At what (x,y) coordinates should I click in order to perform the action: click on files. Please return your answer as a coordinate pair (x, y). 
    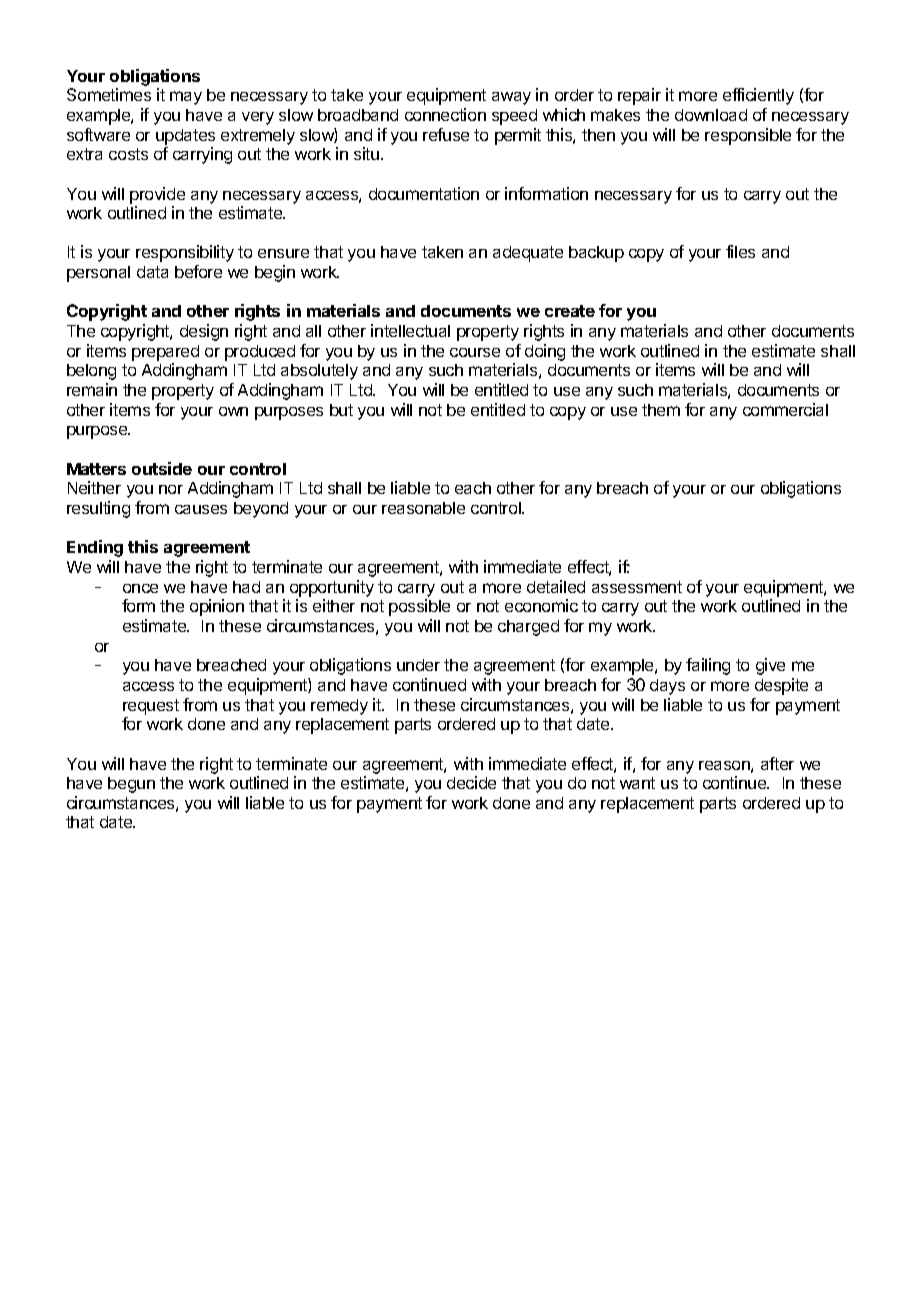
    Looking at the image, I should click on (740, 251).
